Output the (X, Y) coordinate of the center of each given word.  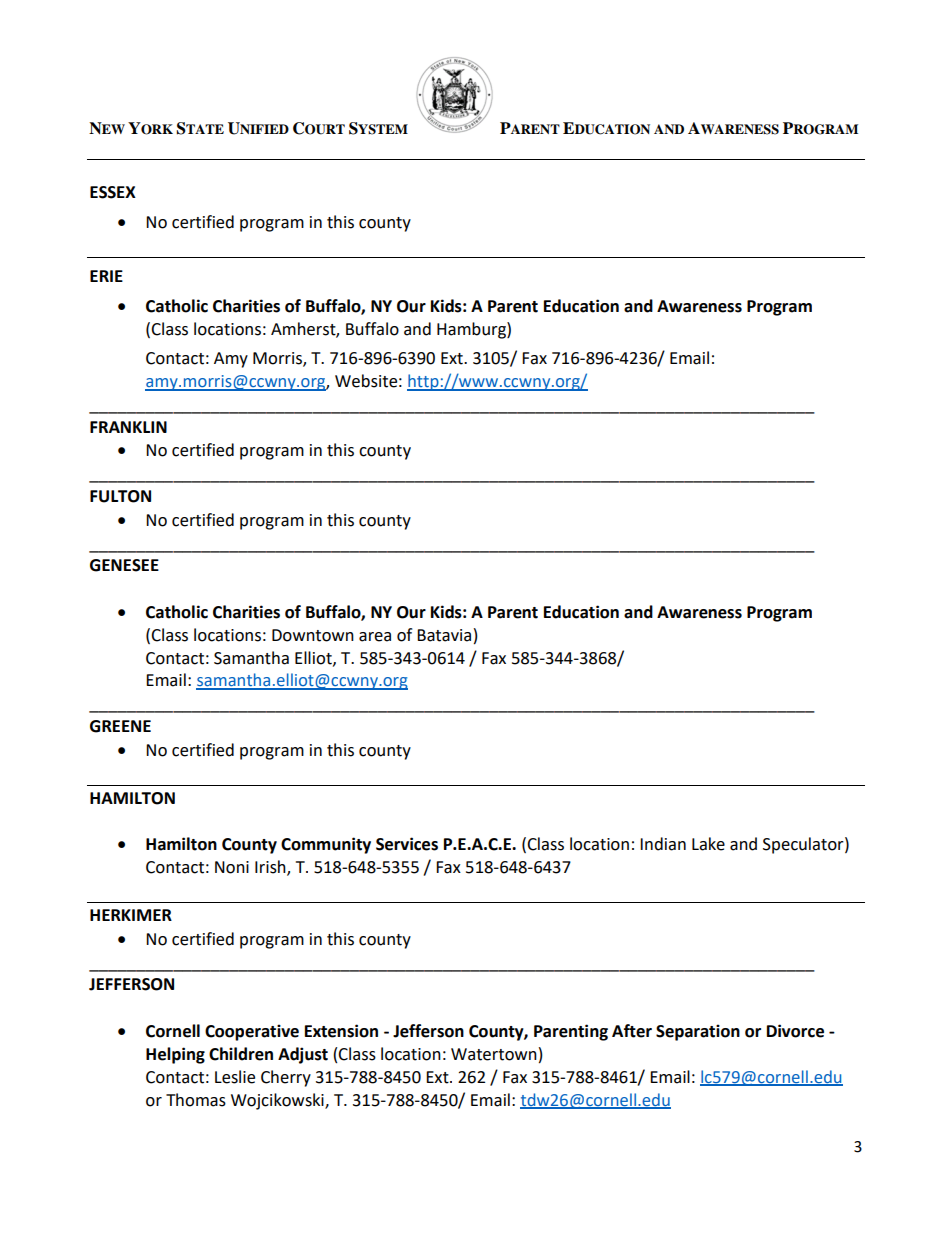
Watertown (494, 1054)
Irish (271, 868)
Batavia (444, 635)
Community (326, 845)
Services (407, 844)
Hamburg (472, 330)
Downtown (313, 635)
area (375, 637)
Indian (663, 844)
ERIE (106, 276)
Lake (708, 844)
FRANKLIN (128, 427)
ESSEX (113, 192)
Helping (175, 1055)
